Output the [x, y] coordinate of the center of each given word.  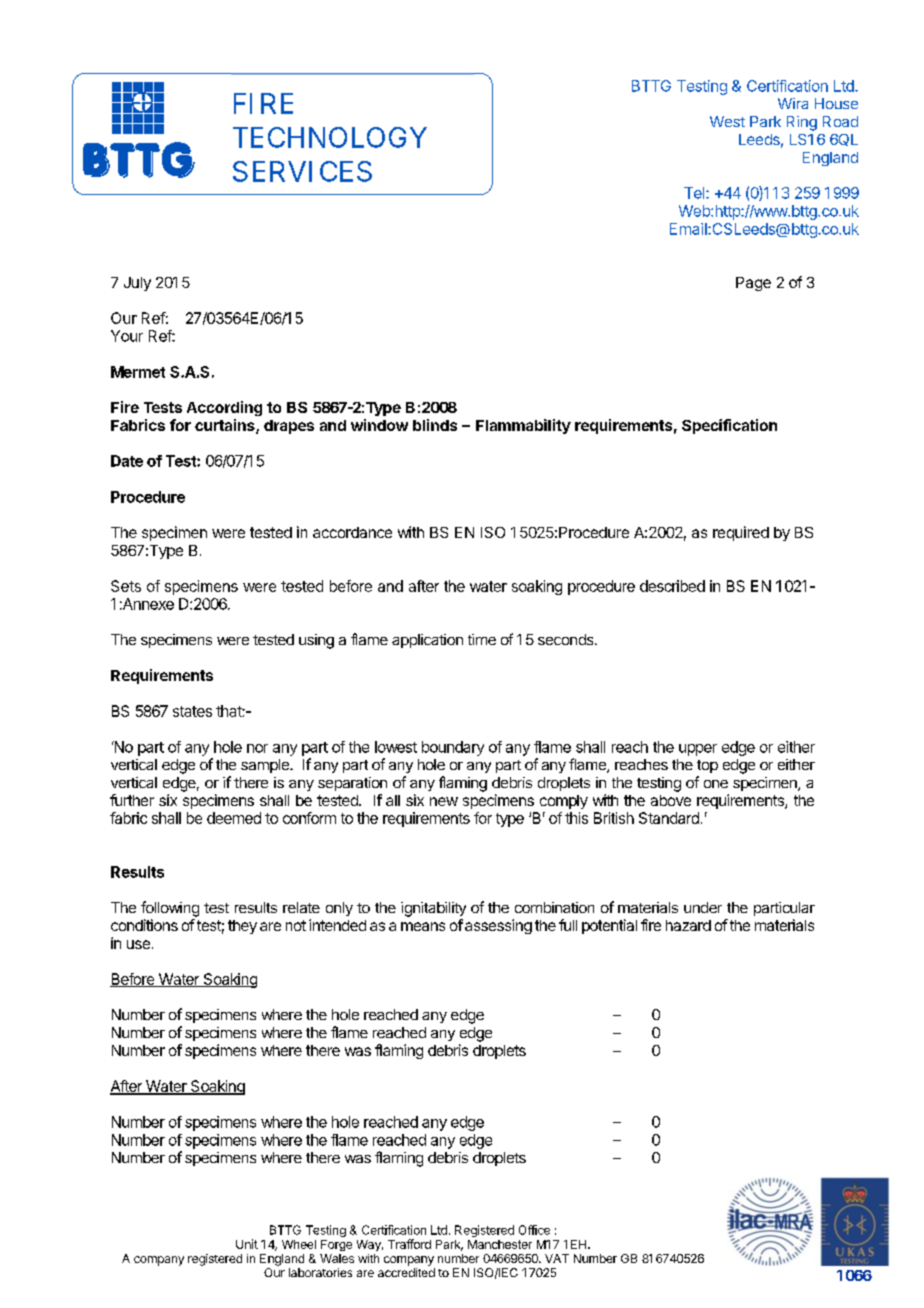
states [192, 711]
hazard [688, 925]
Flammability [523, 426]
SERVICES [302, 171]
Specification [729, 426]
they [242, 927]
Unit [247, 1244]
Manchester [500, 1244]
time [482, 639]
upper [698, 750]
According [224, 408]
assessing [498, 926]
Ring [802, 123]
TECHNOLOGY [330, 137]
